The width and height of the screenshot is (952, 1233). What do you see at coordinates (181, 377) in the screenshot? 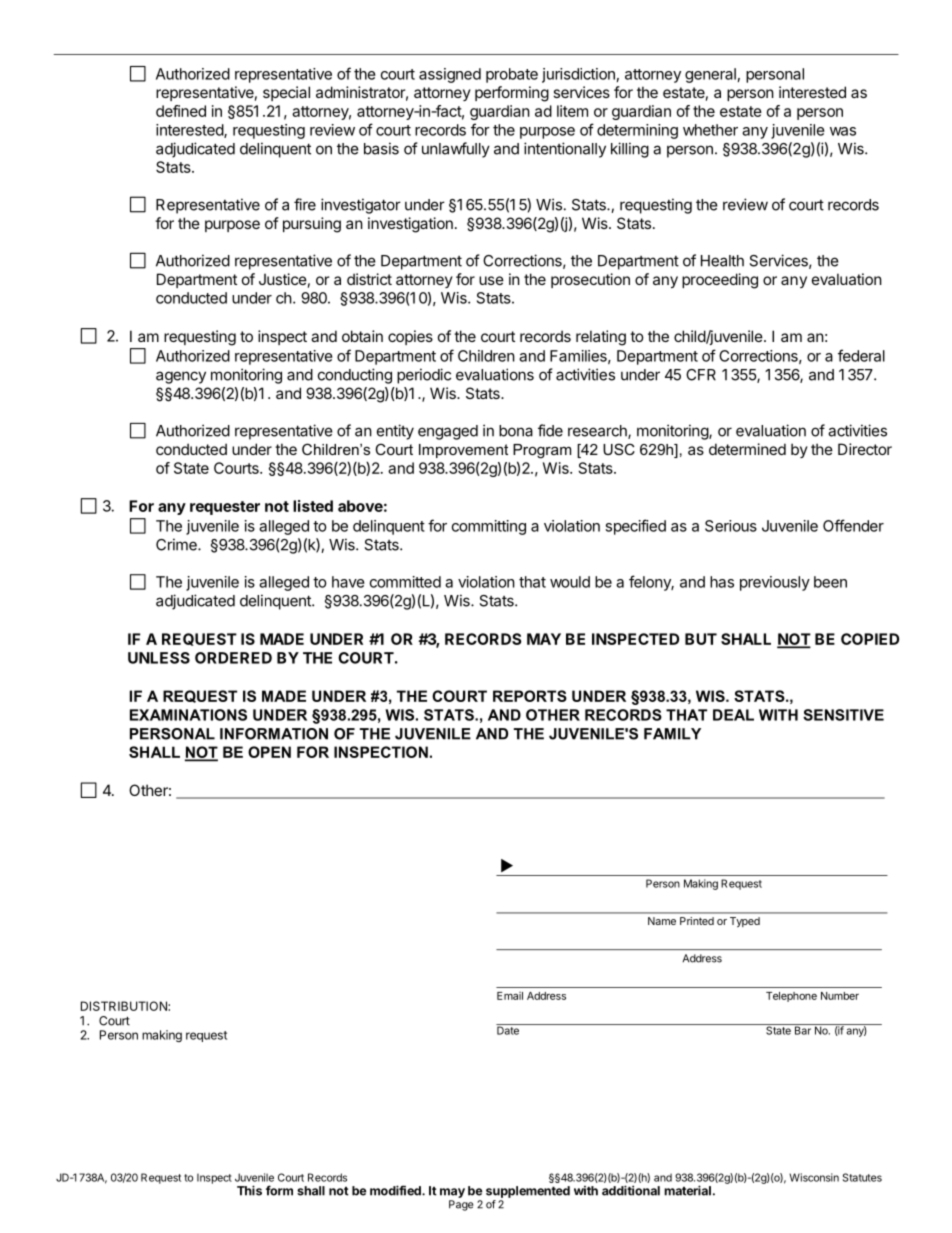
I see `agency` at bounding box center [181, 377].
